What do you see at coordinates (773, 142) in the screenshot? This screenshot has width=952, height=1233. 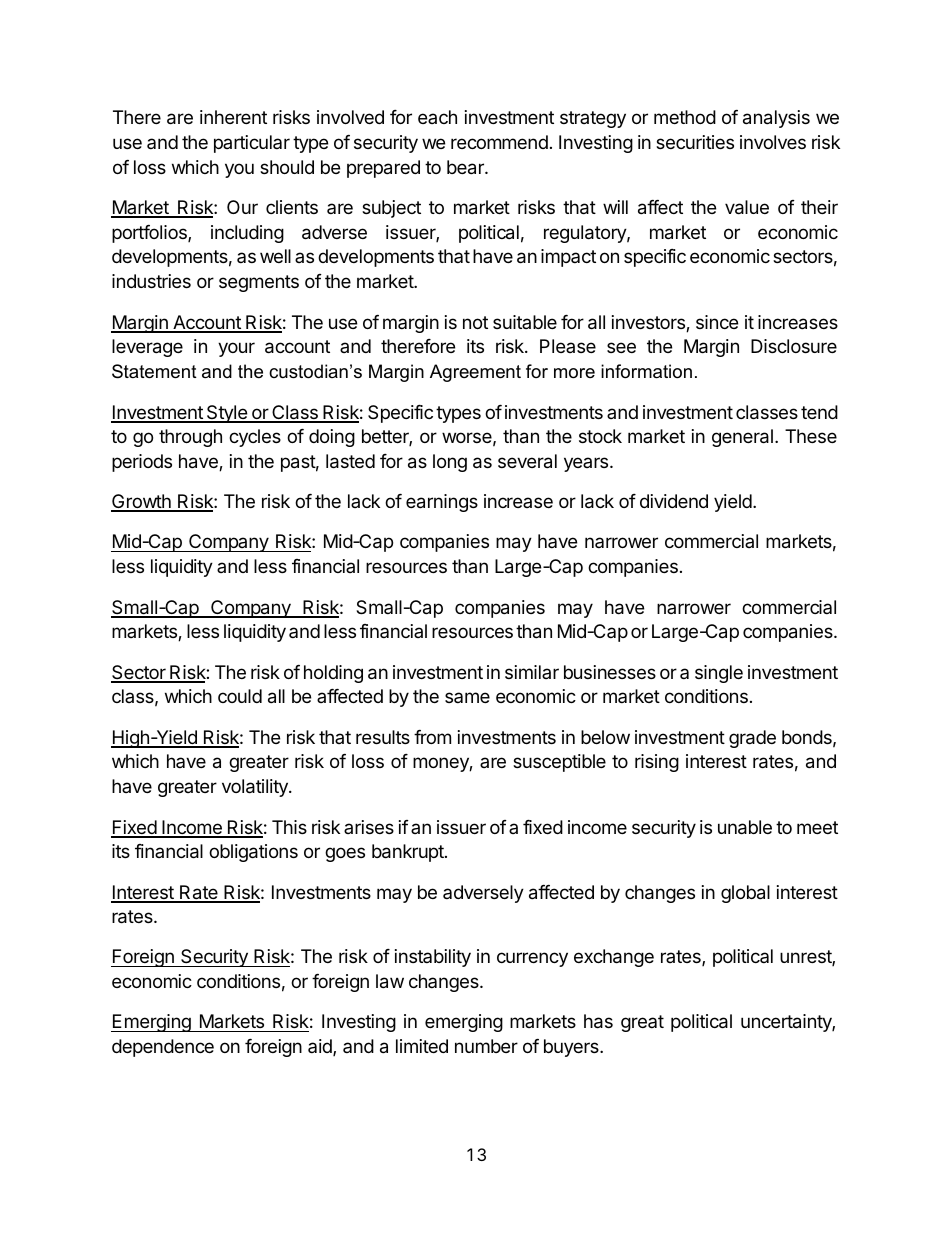 I see `involves` at bounding box center [773, 142].
